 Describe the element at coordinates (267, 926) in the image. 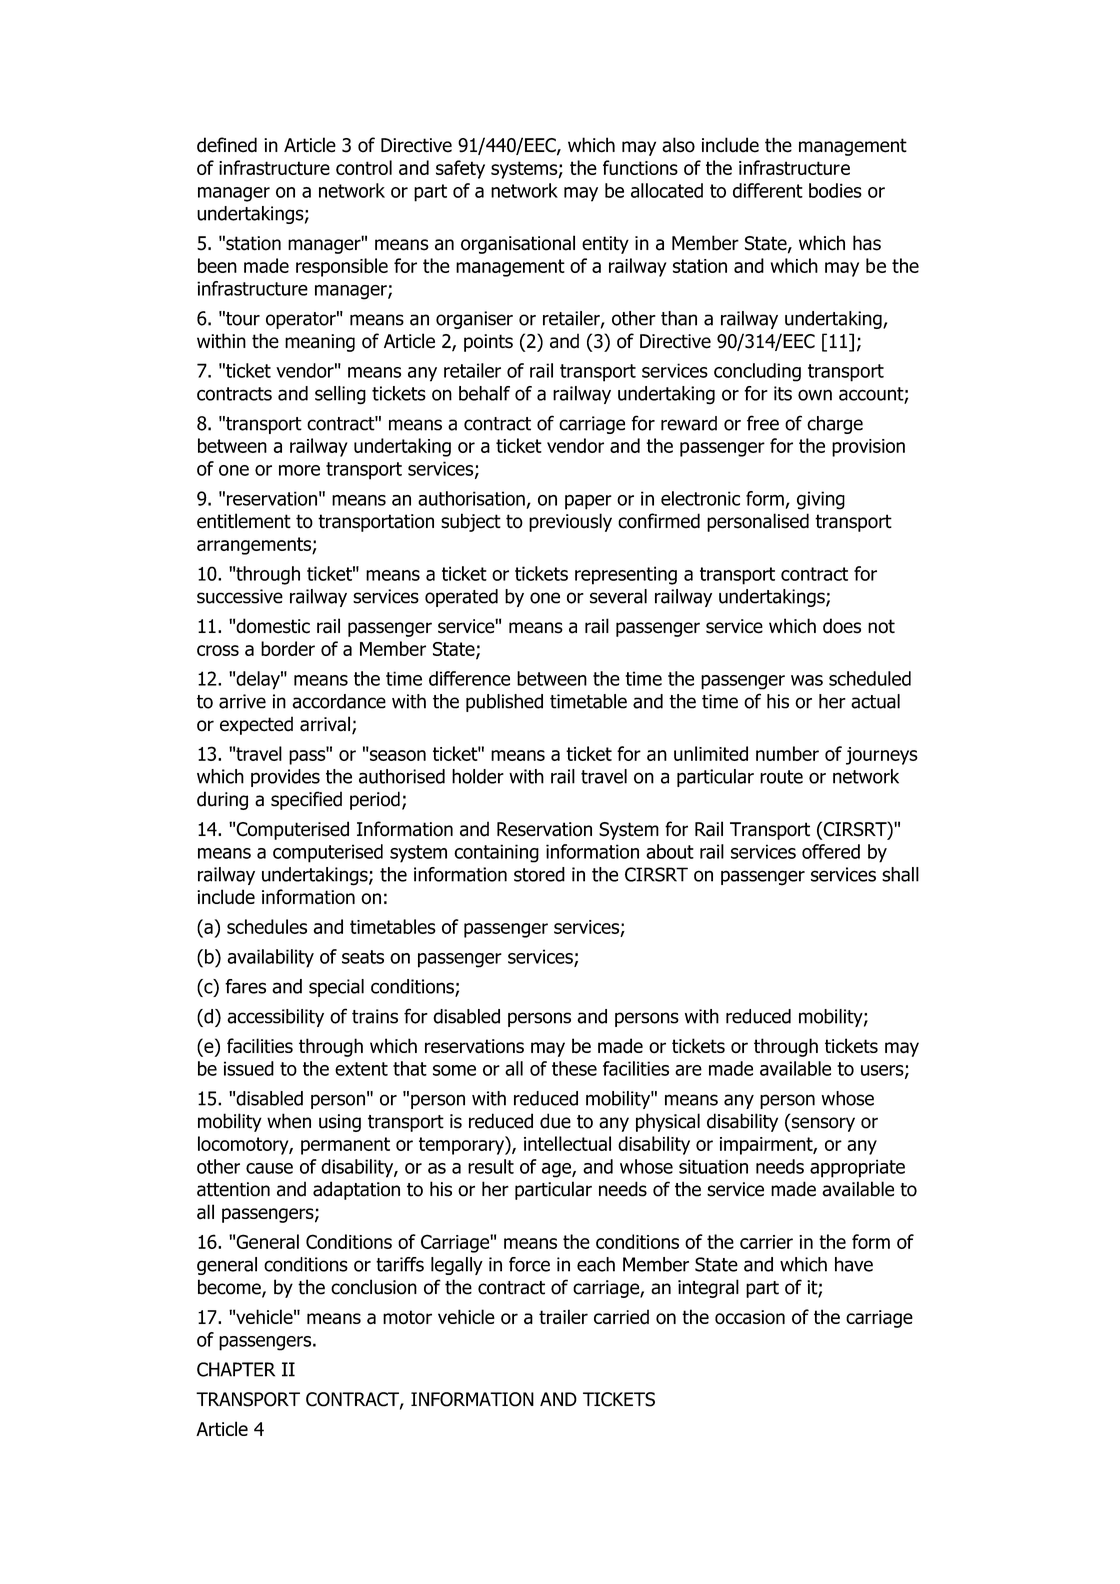

I see `schedules` at that location.
